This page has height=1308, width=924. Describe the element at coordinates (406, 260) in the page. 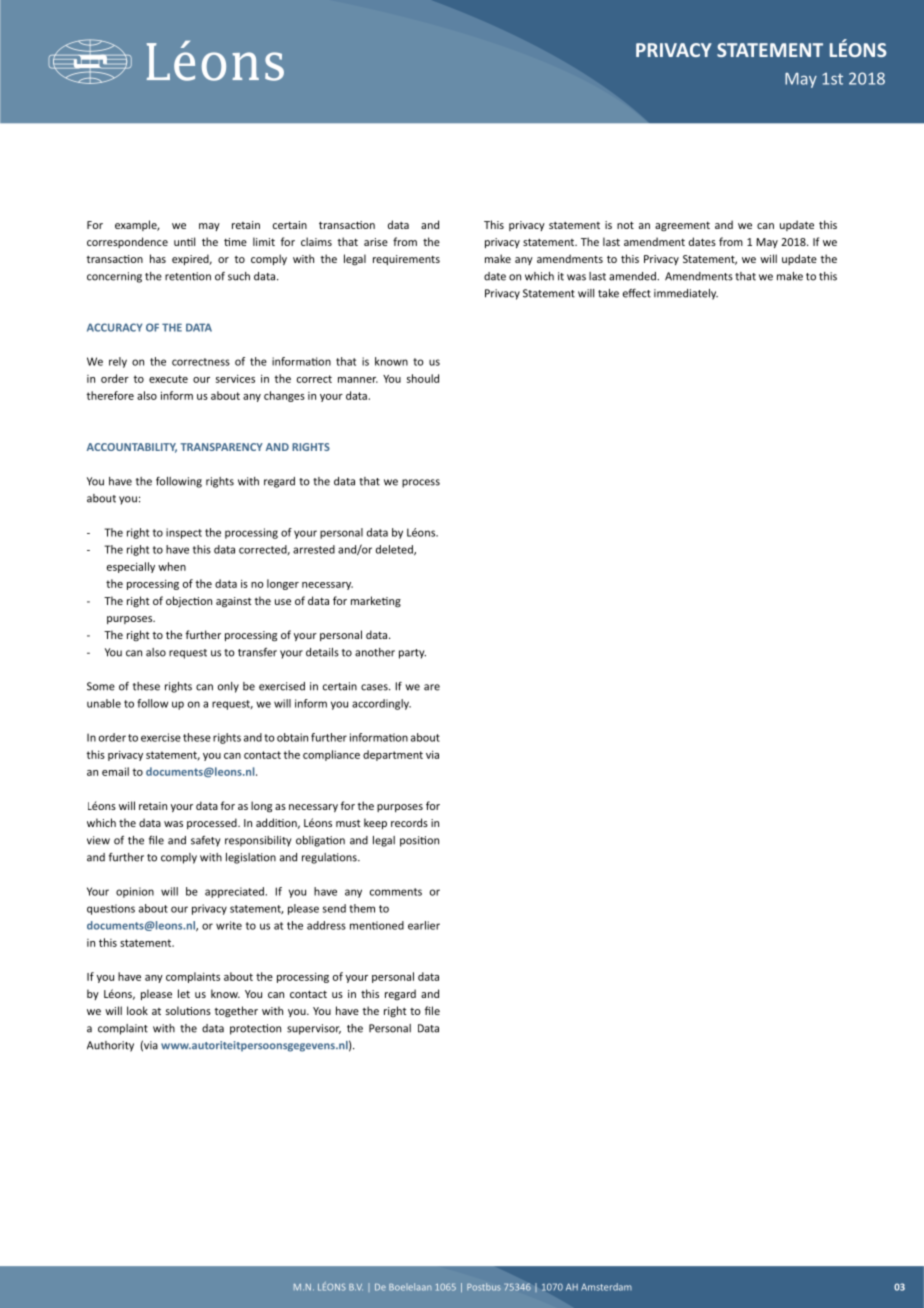

I see `requirements` at that location.
